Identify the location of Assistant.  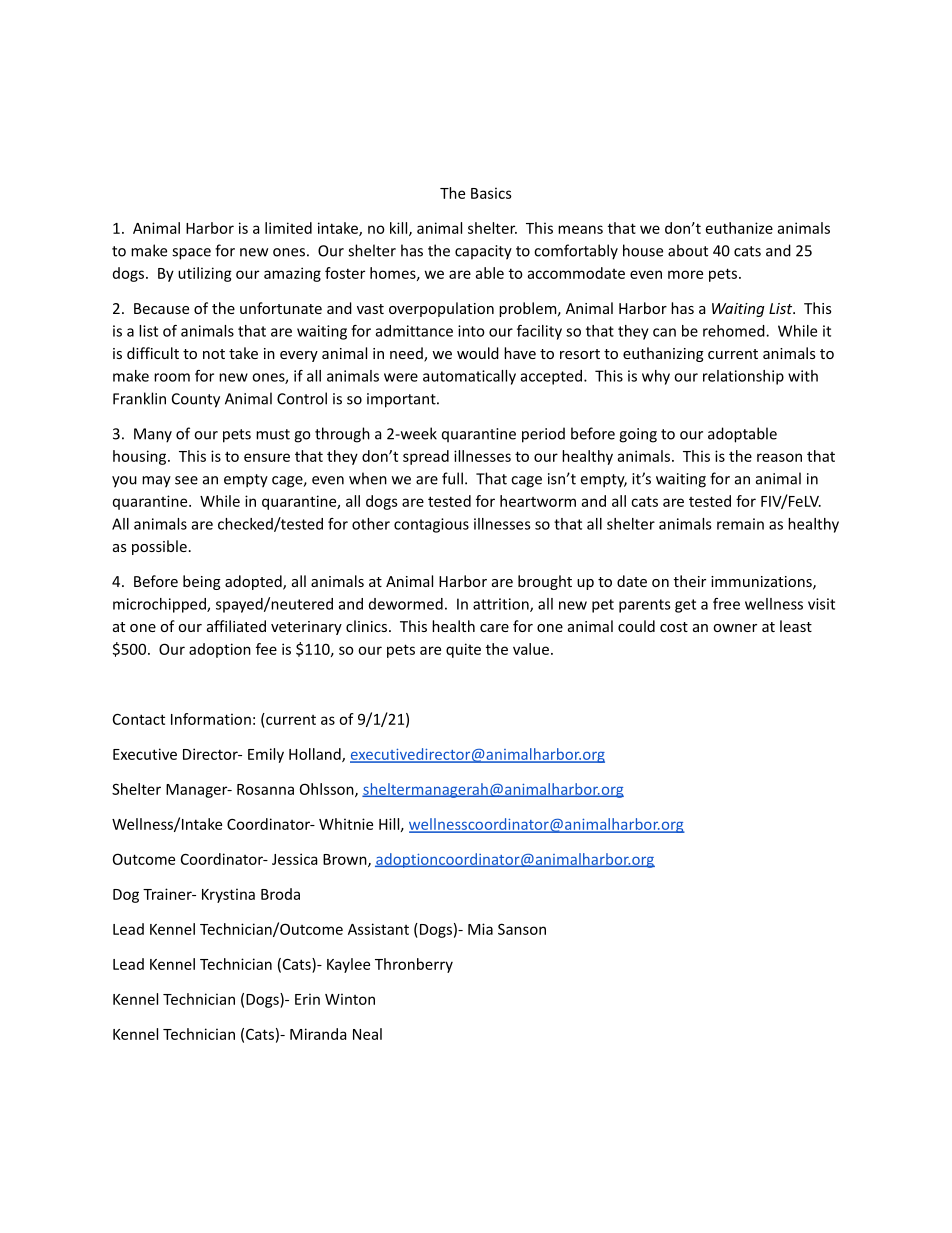
(378, 929).
